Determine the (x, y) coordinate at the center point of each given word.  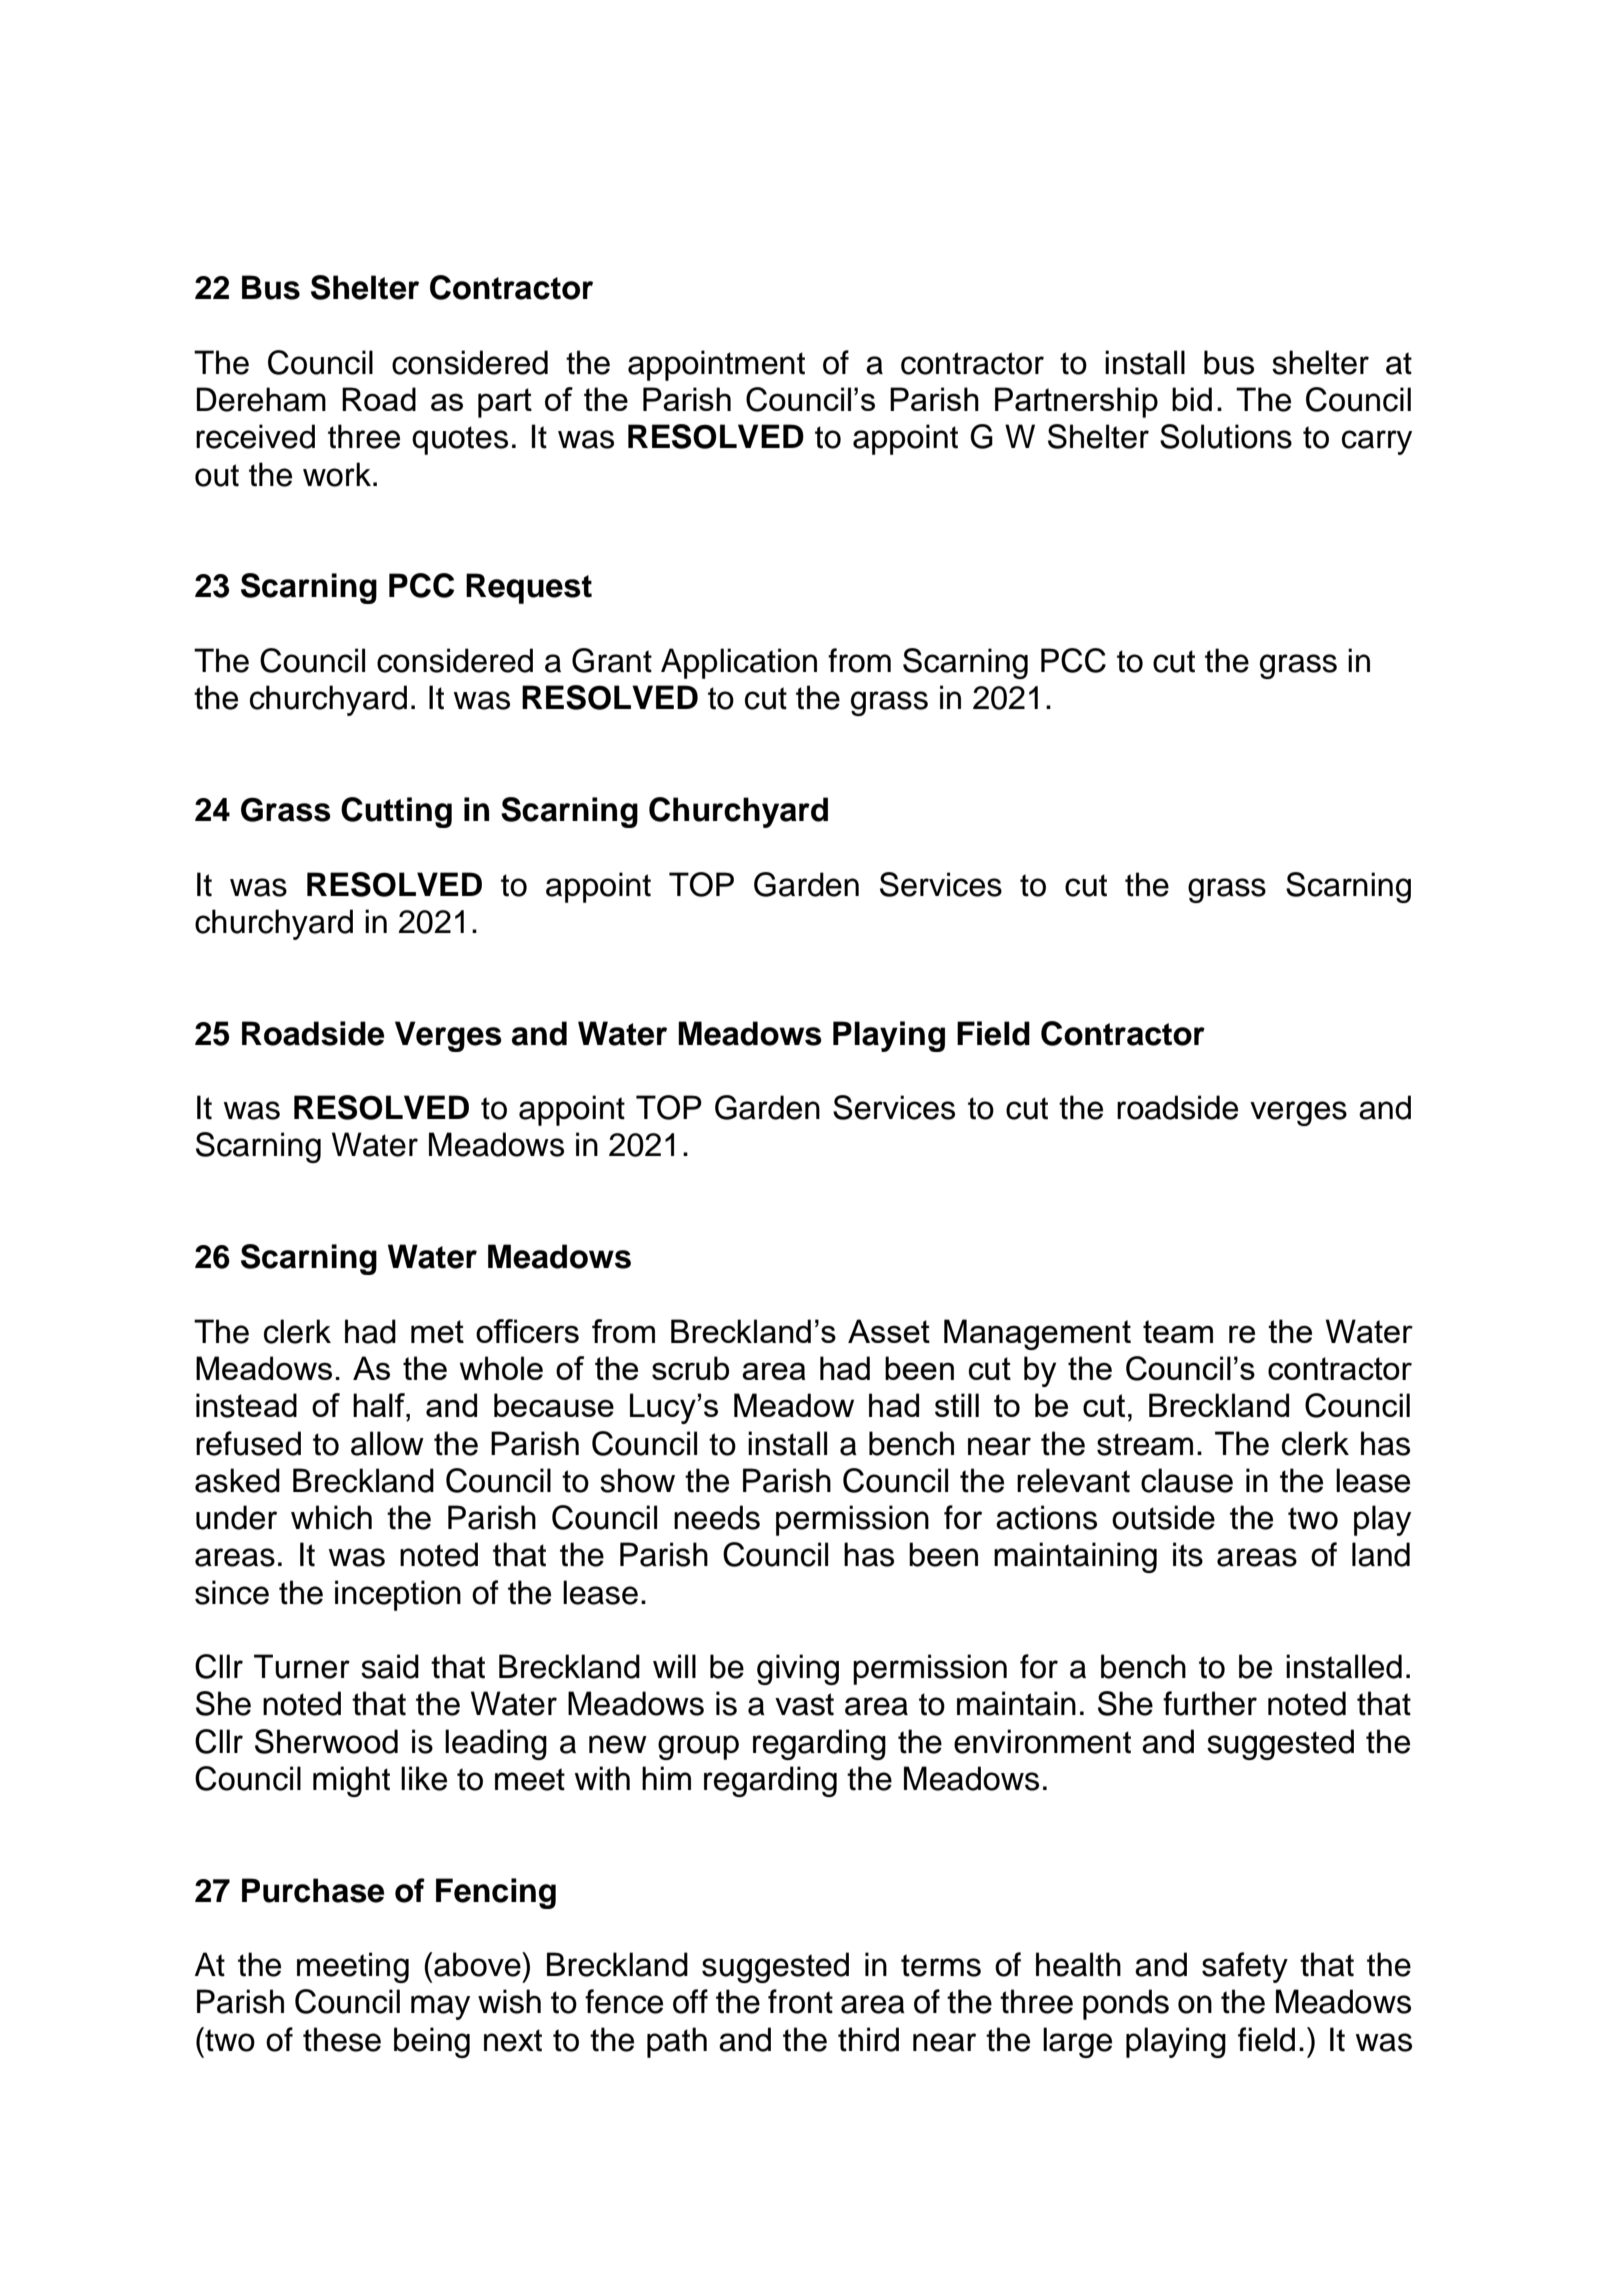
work (337, 474)
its (1188, 1554)
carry (1377, 442)
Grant (612, 660)
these (342, 2039)
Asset (889, 1331)
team (1178, 1331)
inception (398, 1595)
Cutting (396, 812)
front (800, 2001)
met (437, 1331)
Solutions (1226, 436)
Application (739, 663)
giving (798, 1669)
